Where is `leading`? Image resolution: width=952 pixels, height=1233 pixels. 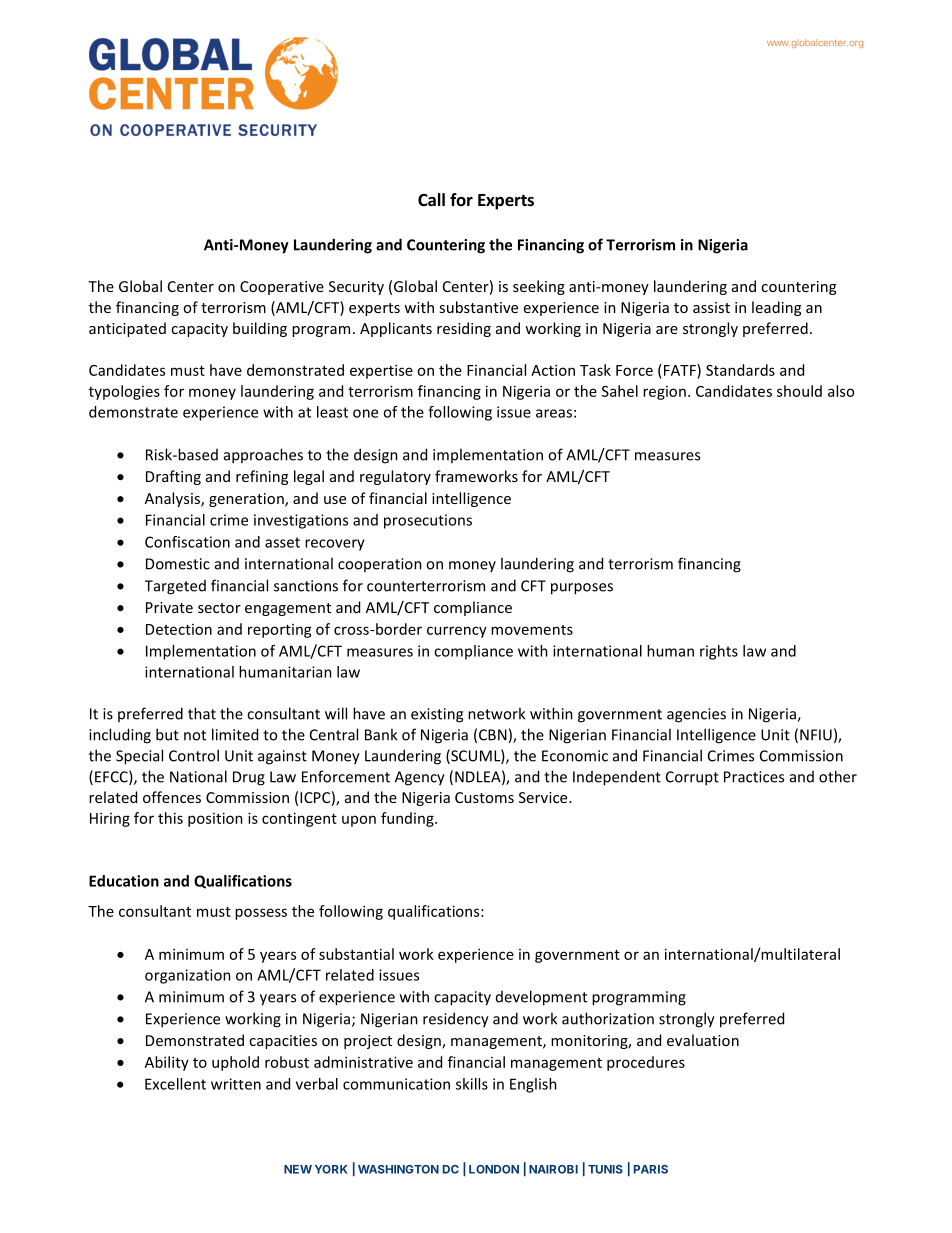 leading is located at coordinates (776, 308).
